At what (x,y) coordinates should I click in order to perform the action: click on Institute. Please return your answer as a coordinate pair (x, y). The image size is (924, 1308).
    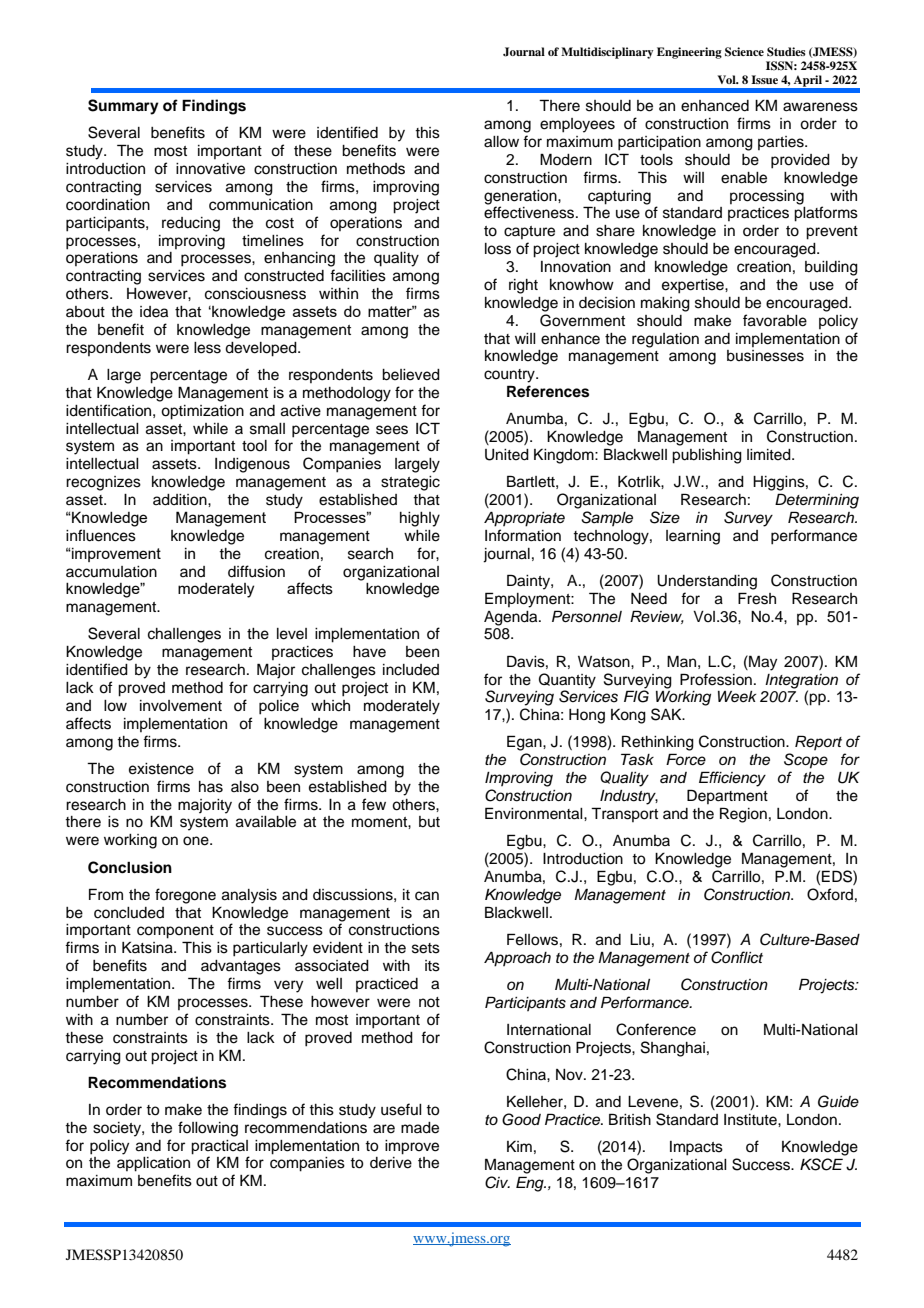
    Looking at the image, I should click on (751, 1120).
